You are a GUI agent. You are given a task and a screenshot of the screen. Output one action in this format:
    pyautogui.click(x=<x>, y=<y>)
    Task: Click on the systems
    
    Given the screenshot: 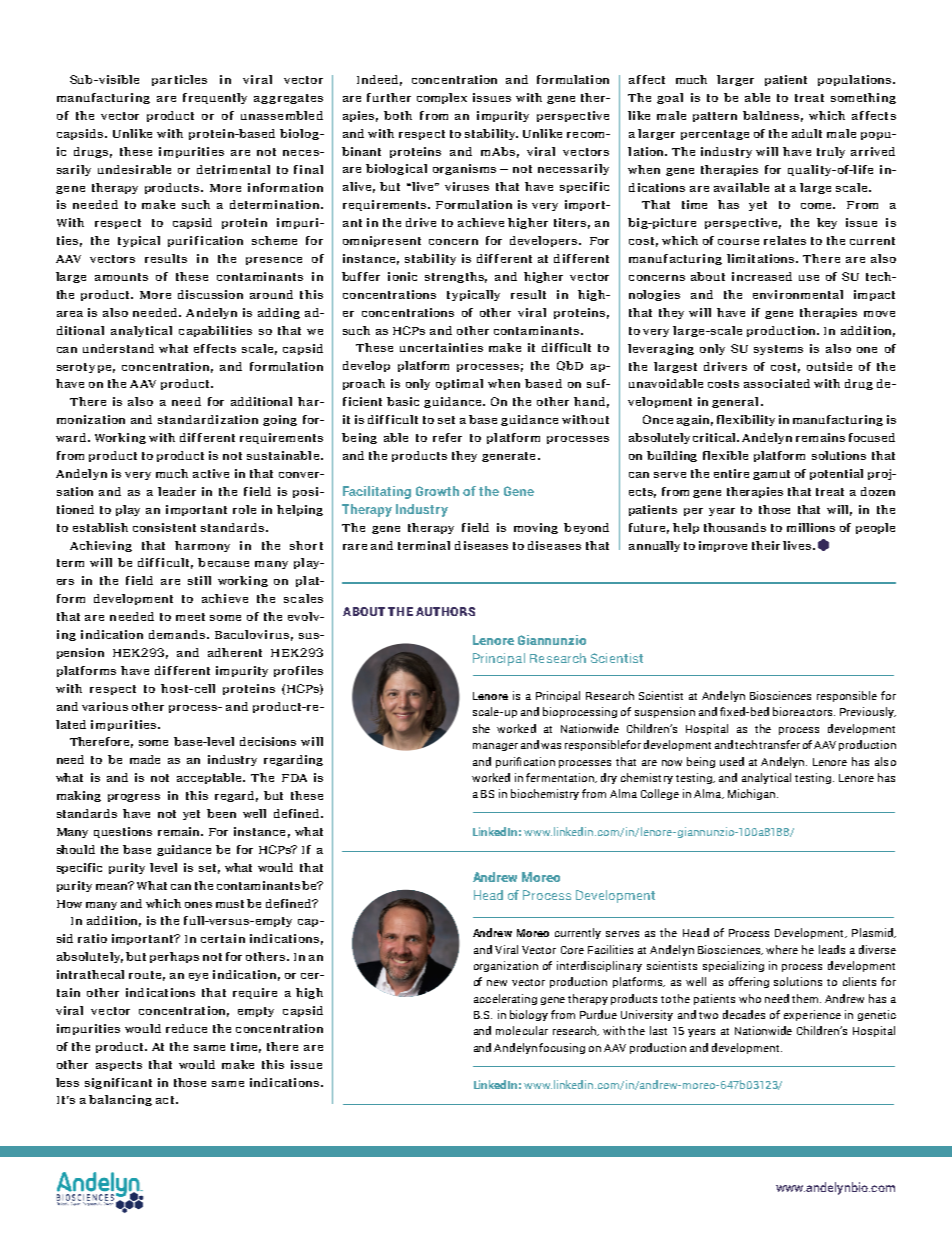 What is the action you would take?
    pyautogui.click(x=778, y=350)
